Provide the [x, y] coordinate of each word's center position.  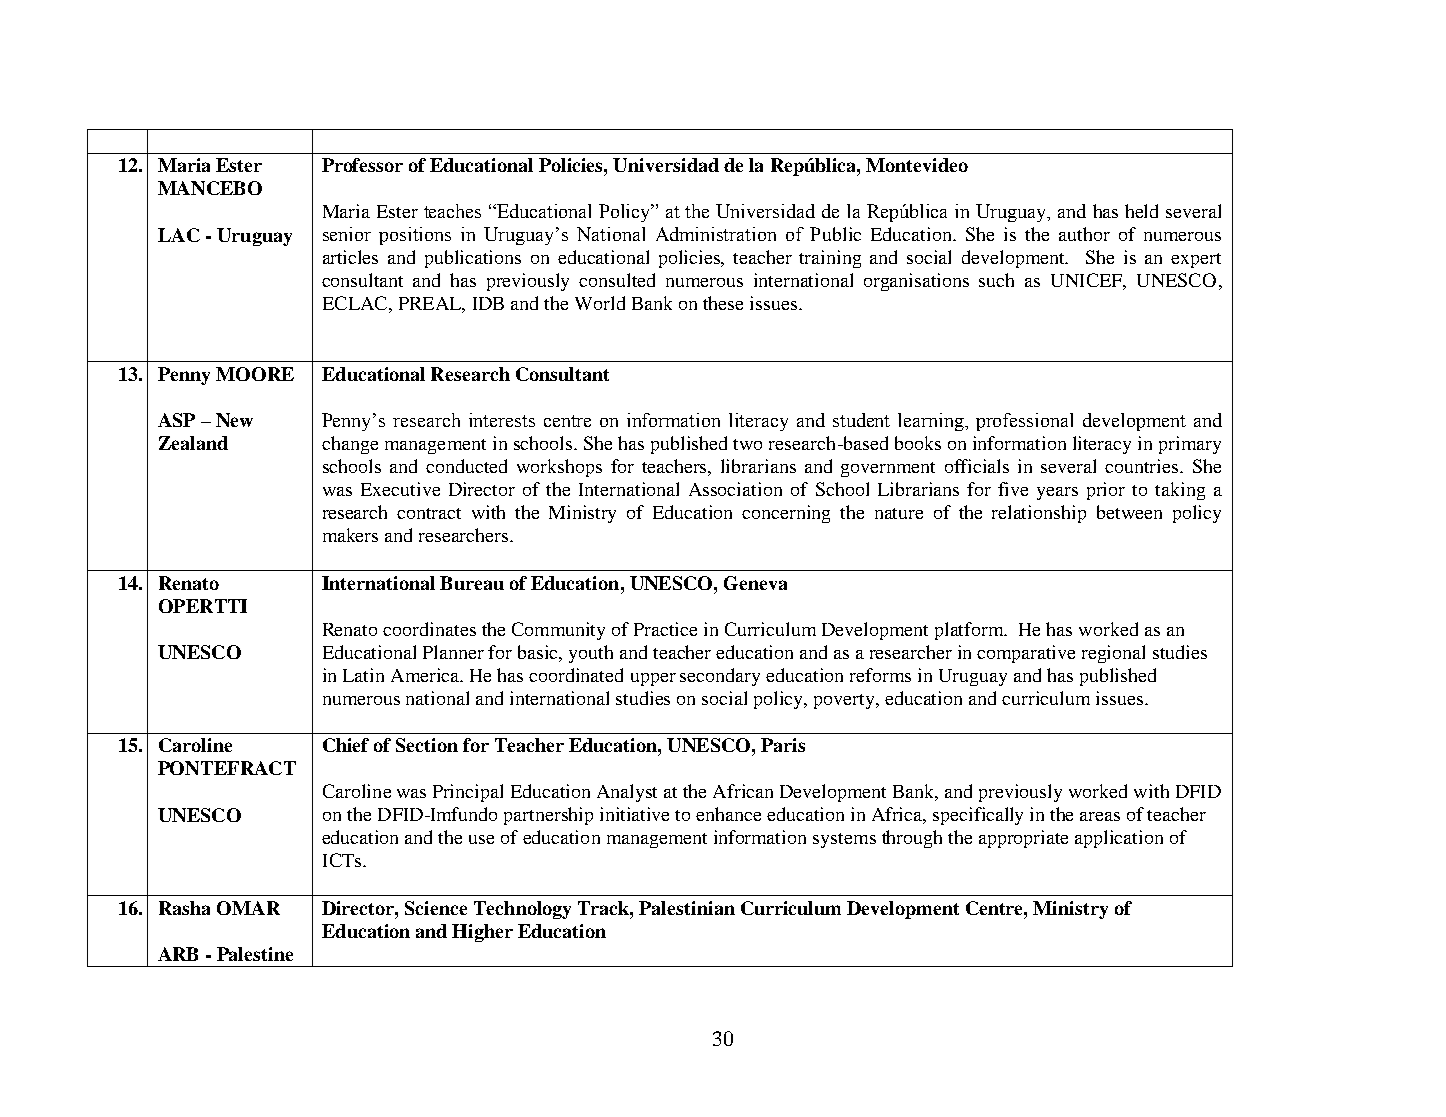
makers [350, 535]
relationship [1039, 514]
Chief [346, 745]
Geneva [755, 583]
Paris [783, 745]
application [1119, 839]
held [1141, 211]
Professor [362, 165]
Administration [716, 234]
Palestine [255, 954]
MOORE [255, 374]
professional [1024, 422]
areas [1100, 816]
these [723, 303]
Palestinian [687, 908]
